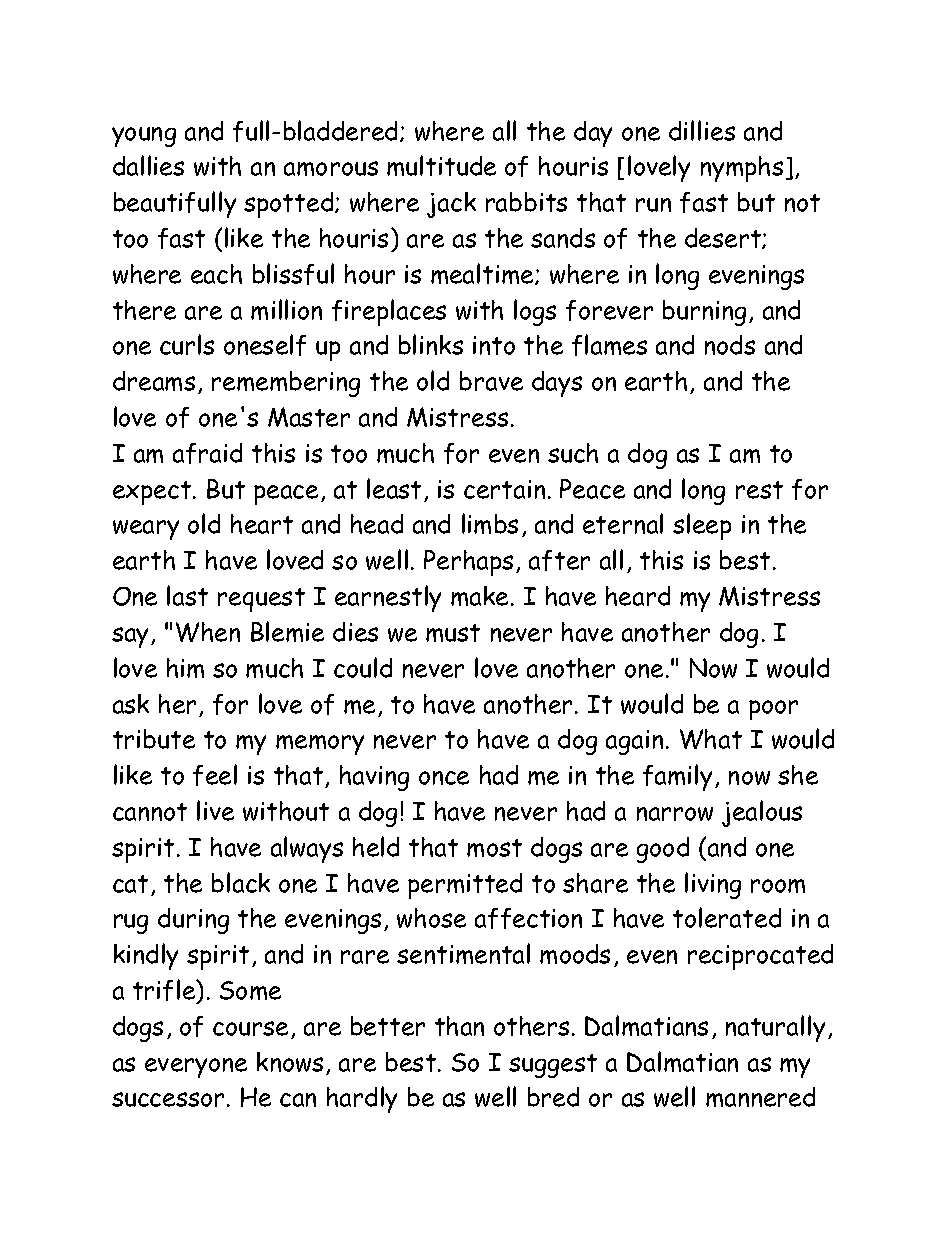 The image size is (952, 1233). Describe the element at coordinates (638, 596) in the page. I see `heard` at that location.
